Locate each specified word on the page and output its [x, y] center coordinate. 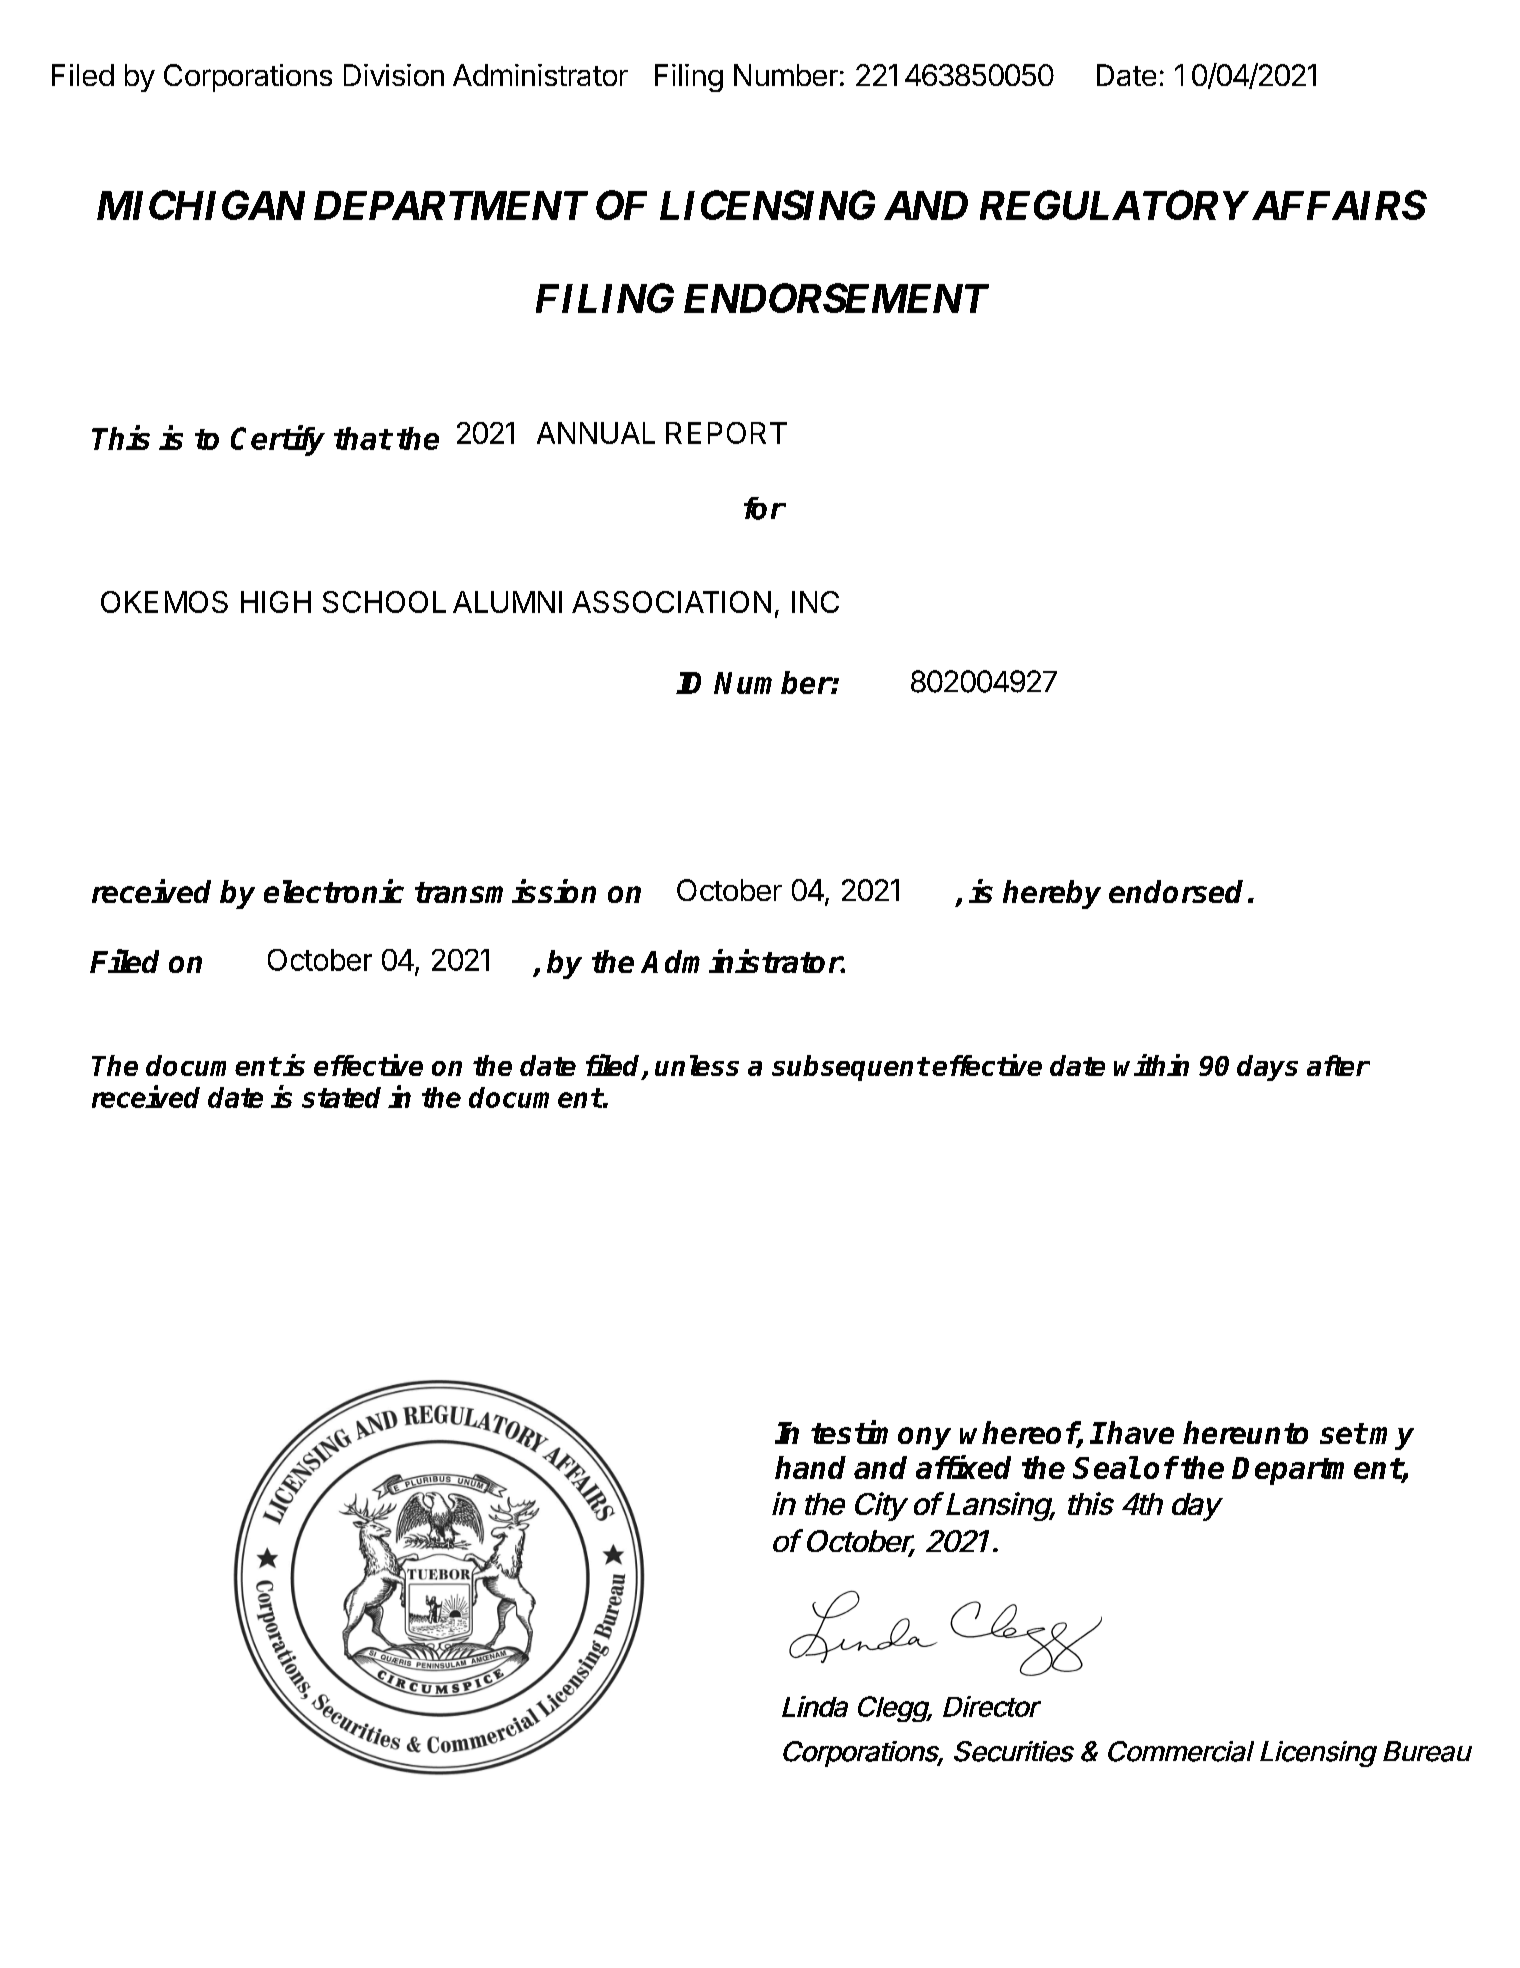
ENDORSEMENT [836, 298]
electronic [334, 891]
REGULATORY [1113, 205]
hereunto [1245, 1432]
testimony [881, 1435]
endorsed [1176, 891]
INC [815, 602]
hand [810, 1467]
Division [394, 75]
